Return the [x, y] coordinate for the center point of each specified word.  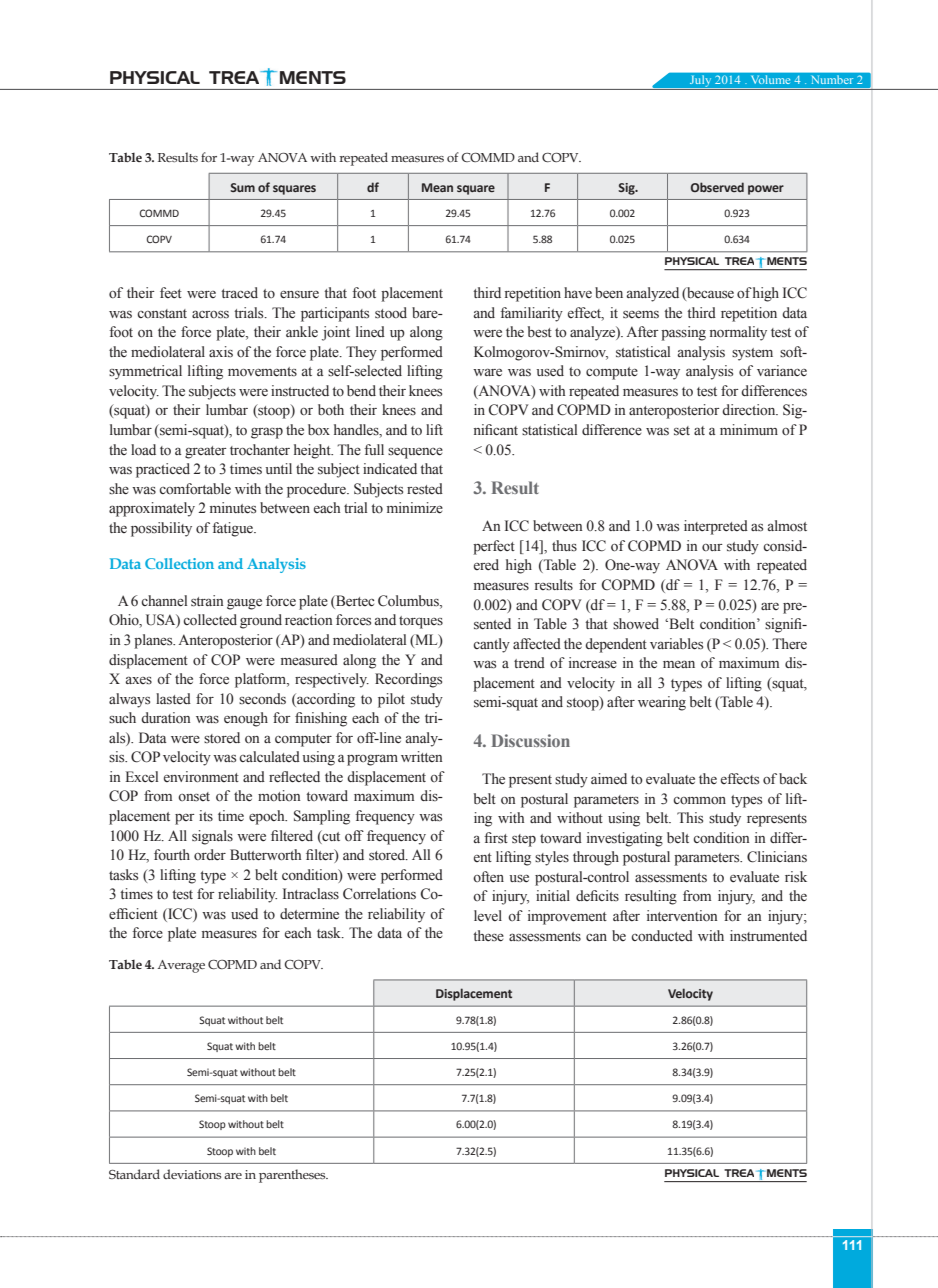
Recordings [408, 680]
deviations [192, 1174]
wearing [662, 703]
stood [391, 313]
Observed [717, 187]
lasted [173, 699]
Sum [242, 187]
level [488, 915]
